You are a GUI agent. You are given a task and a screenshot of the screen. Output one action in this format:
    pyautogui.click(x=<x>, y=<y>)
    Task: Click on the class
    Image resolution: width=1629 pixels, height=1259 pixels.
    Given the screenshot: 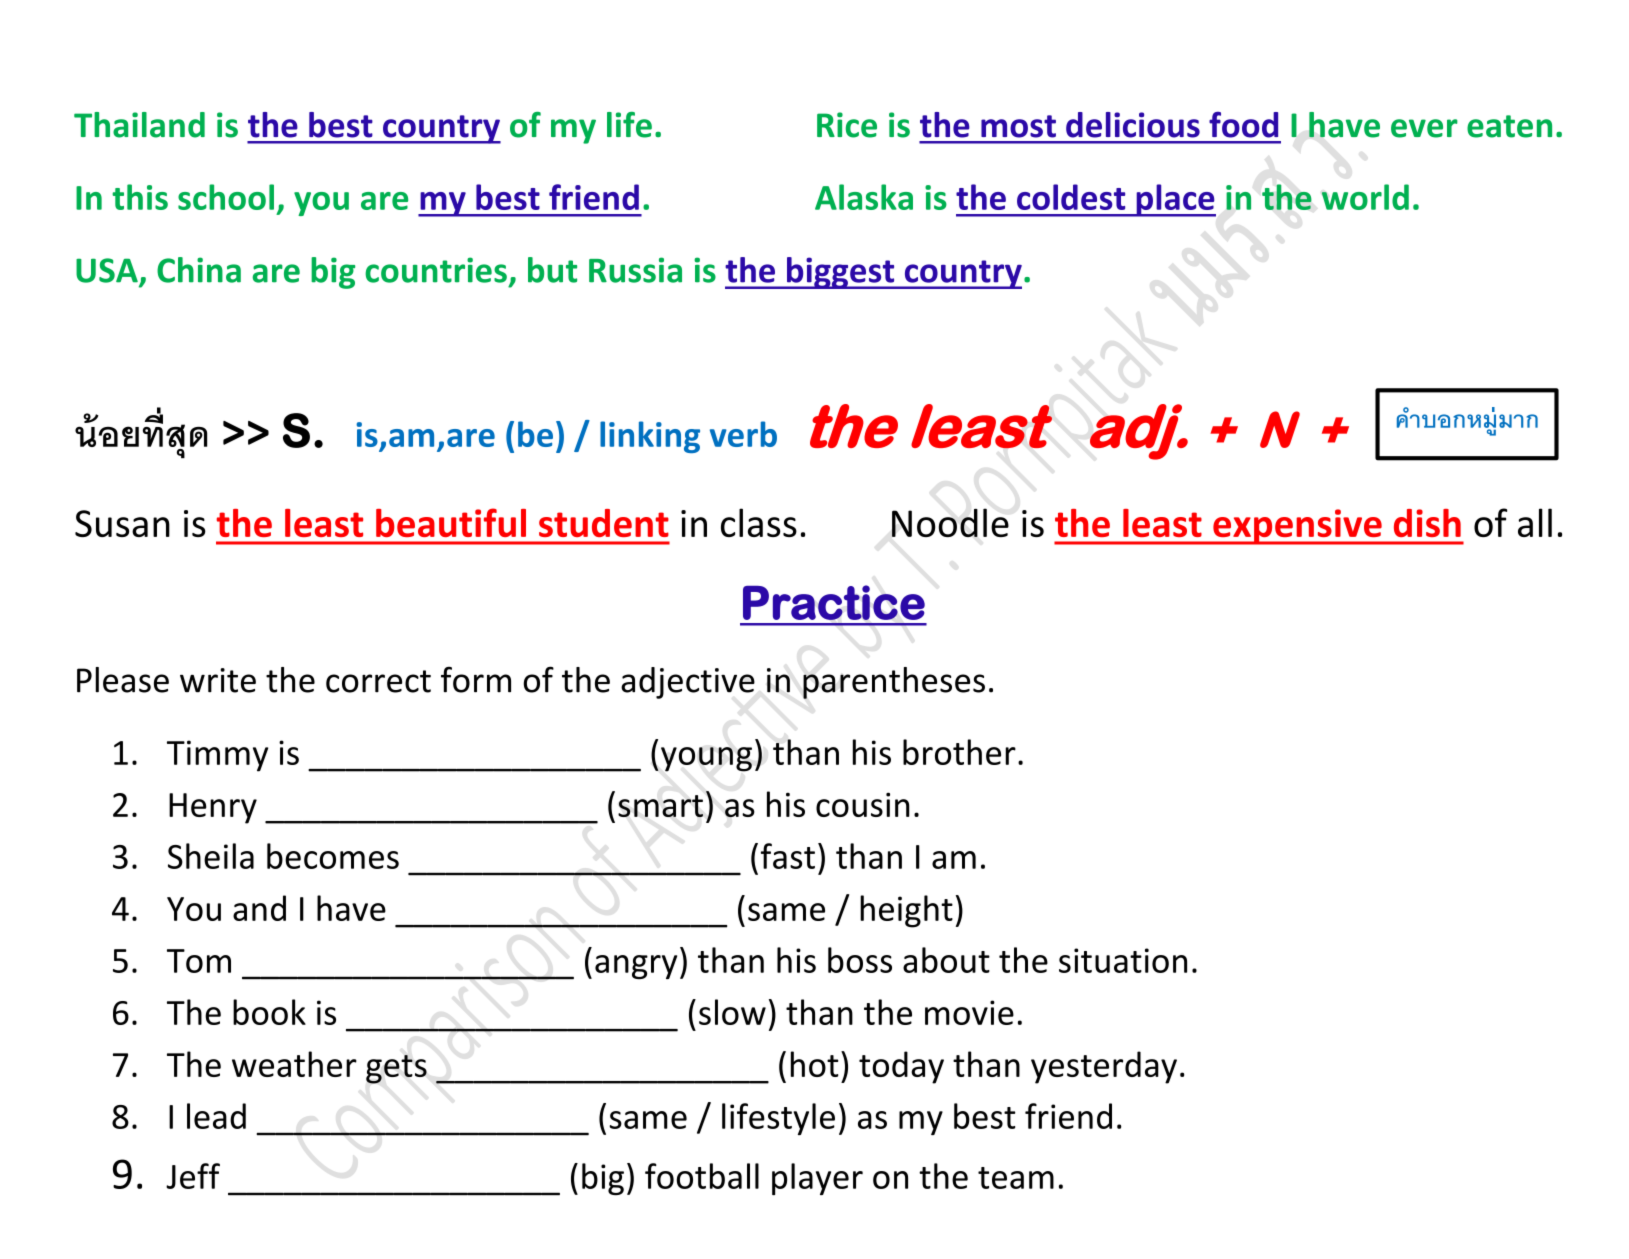 What is the action you would take?
    pyautogui.click(x=759, y=522)
